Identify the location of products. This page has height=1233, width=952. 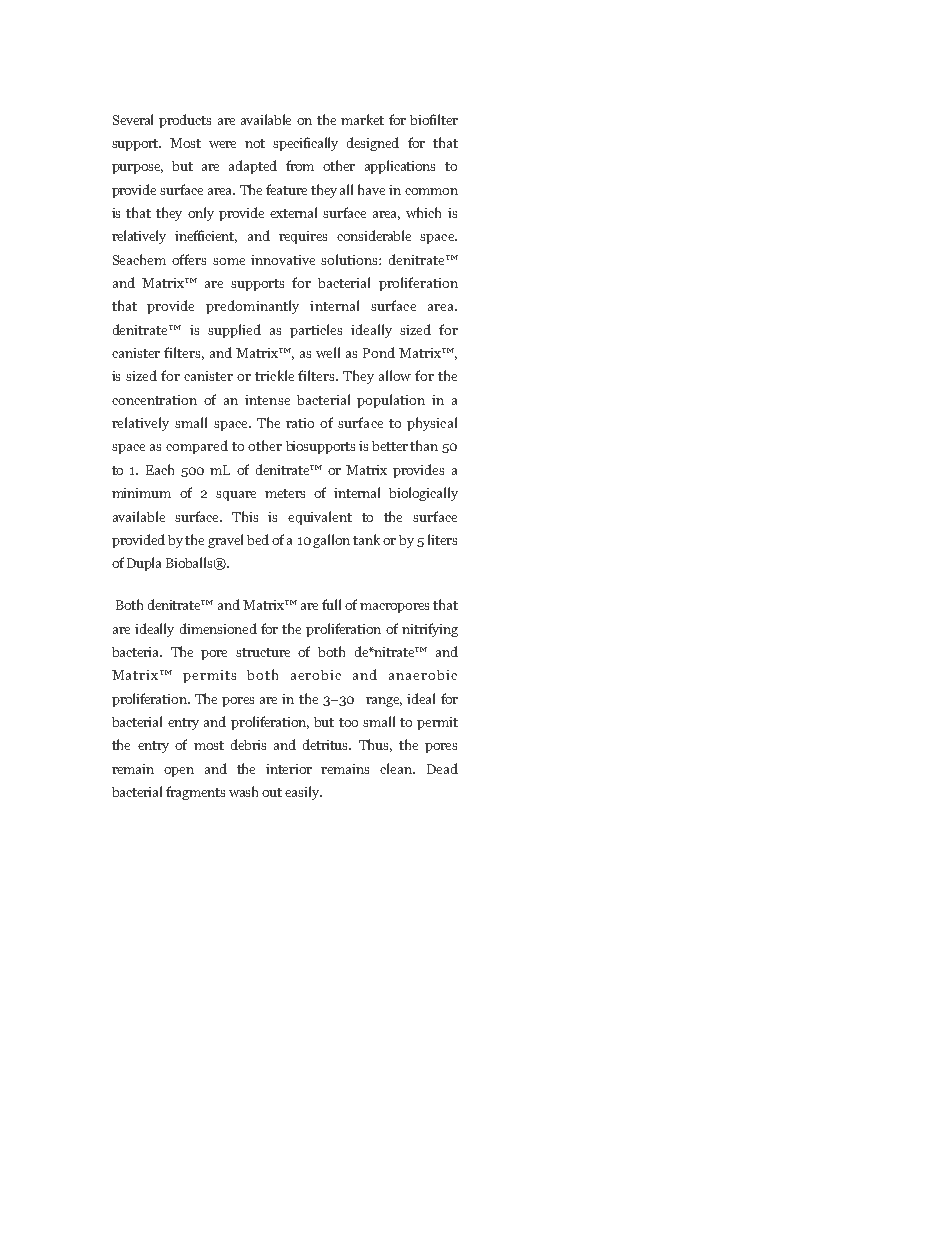
(185, 121).
